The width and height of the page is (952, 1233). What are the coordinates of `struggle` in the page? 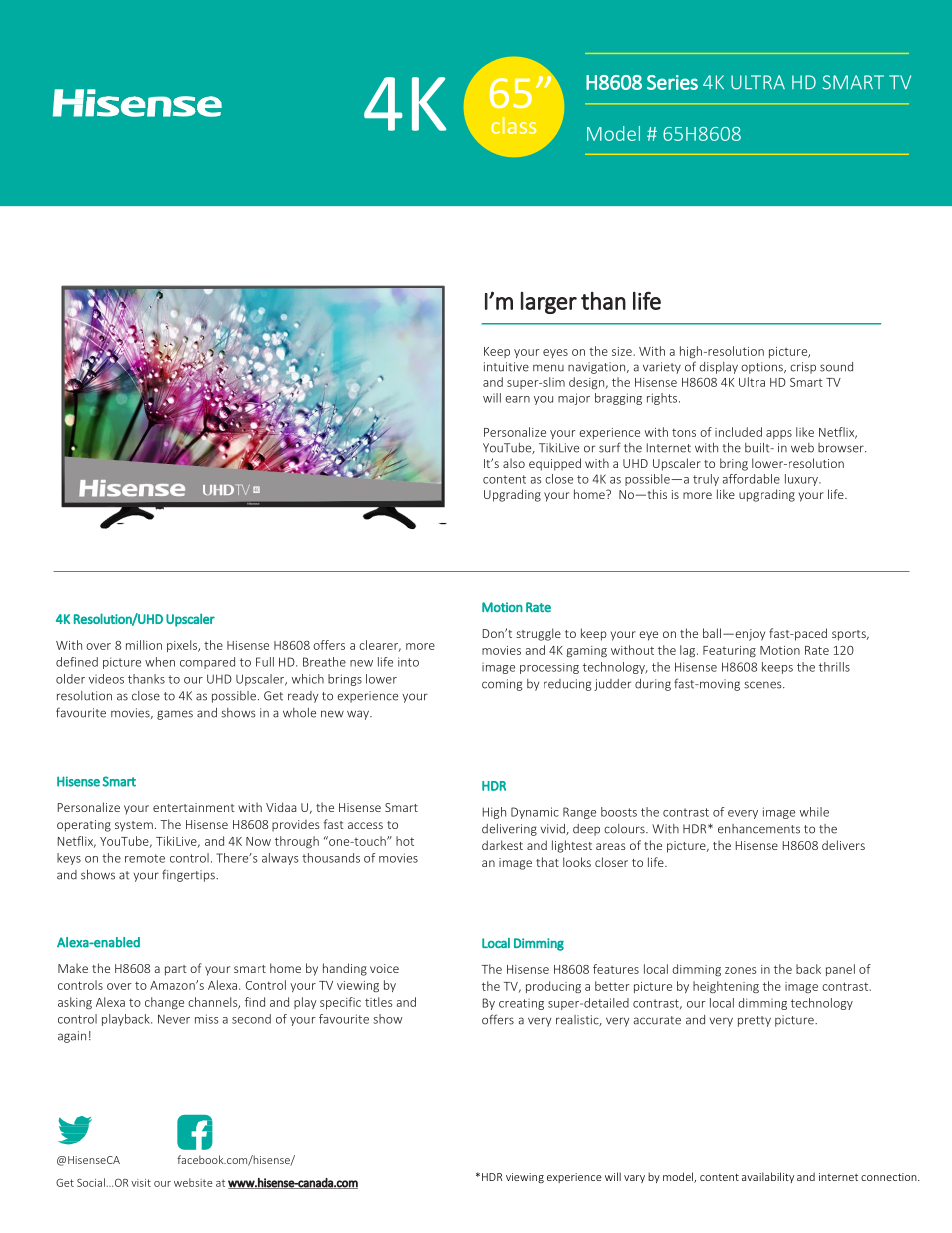 It's located at (538, 634).
